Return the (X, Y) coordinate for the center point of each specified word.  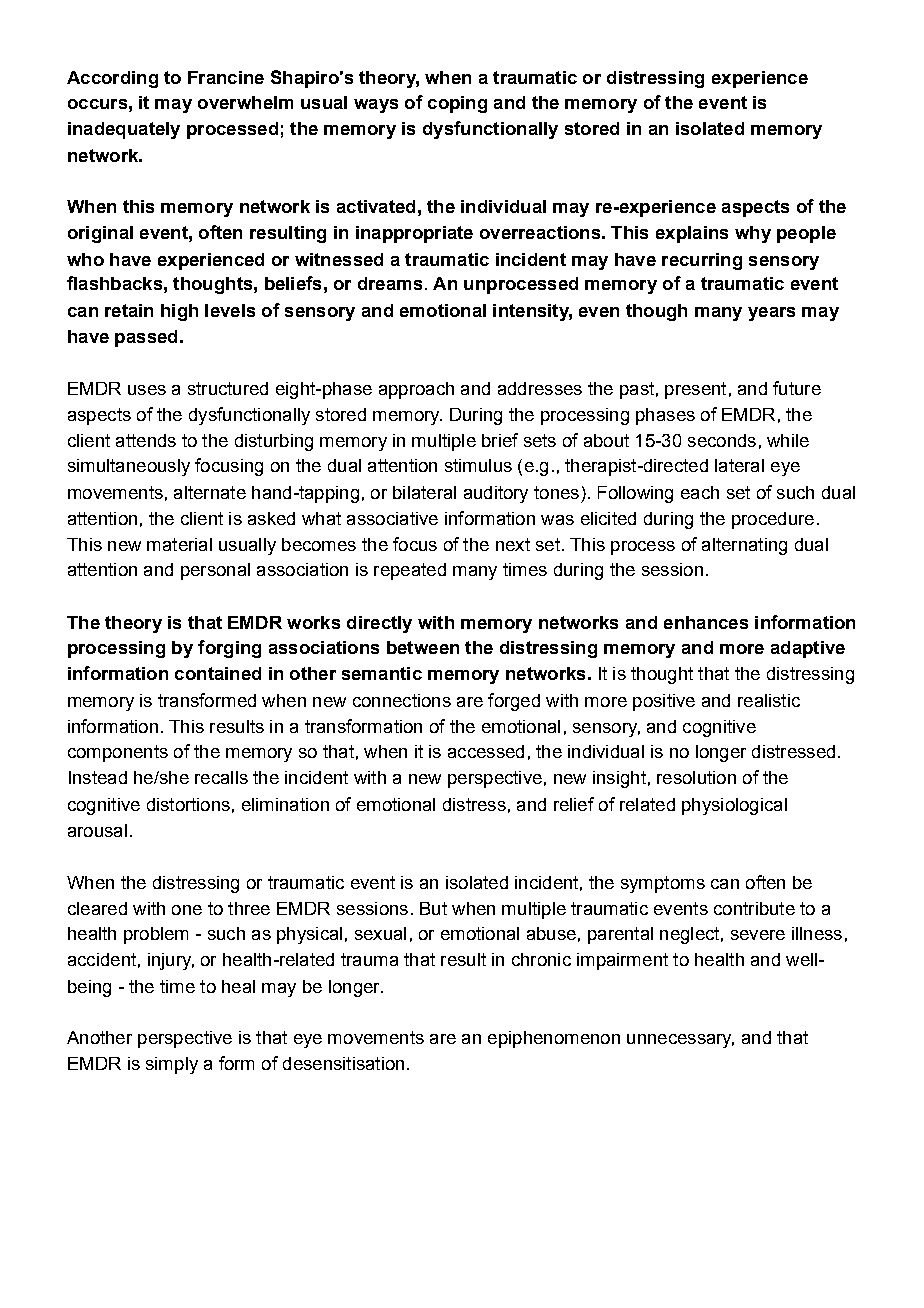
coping (457, 104)
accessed (486, 751)
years (771, 314)
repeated (410, 571)
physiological (734, 806)
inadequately (124, 130)
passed (146, 338)
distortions (188, 804)
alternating (744, 546)
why (753, 234)
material (179, 544)
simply (172, 1065)
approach (416, 390)
